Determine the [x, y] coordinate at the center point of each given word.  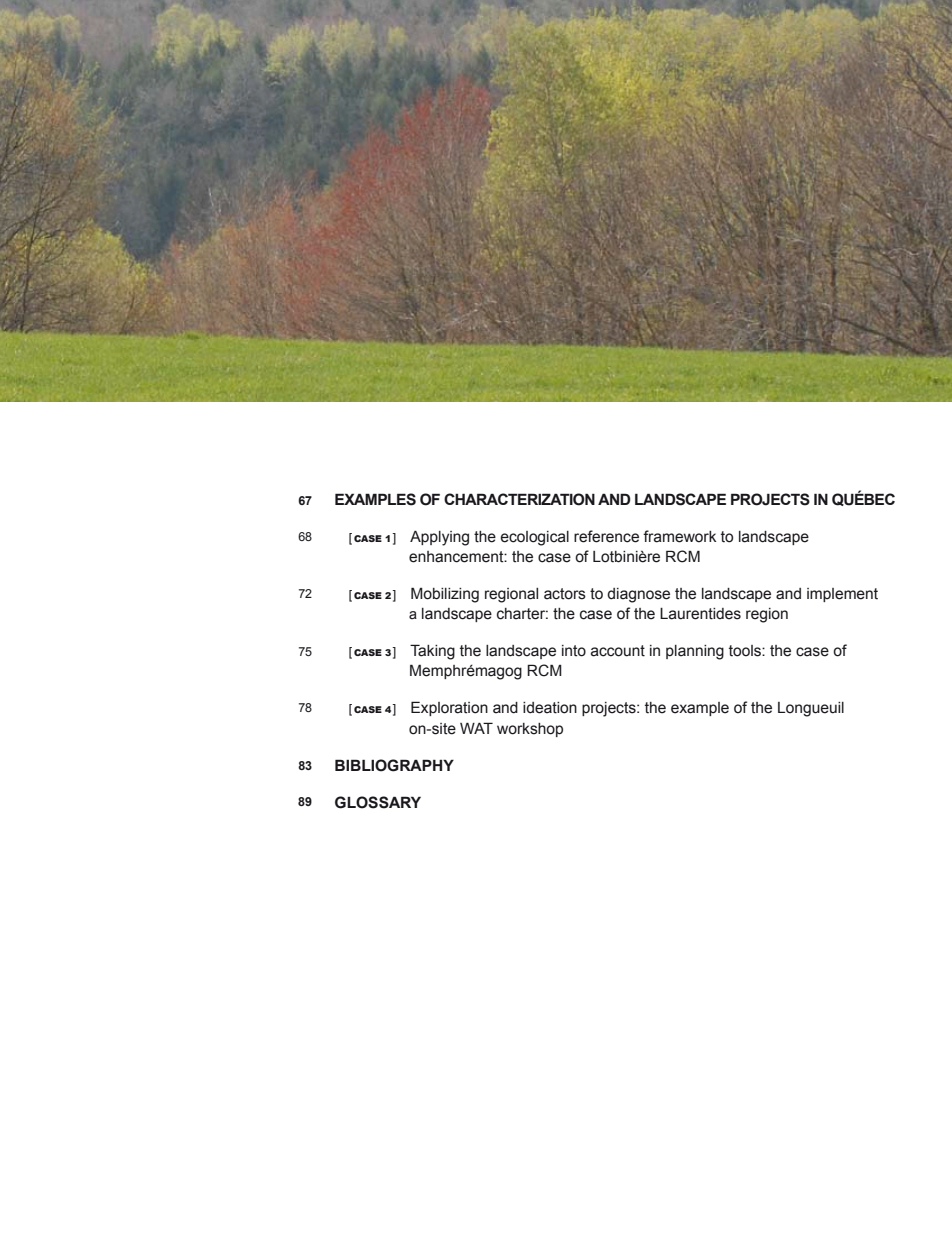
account [618, 651]
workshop [530, 730]
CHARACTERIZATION [519, 499]
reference [606, 536]
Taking [432, 652]
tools [746, 651]
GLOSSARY [378, 802]
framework [679, 536]
